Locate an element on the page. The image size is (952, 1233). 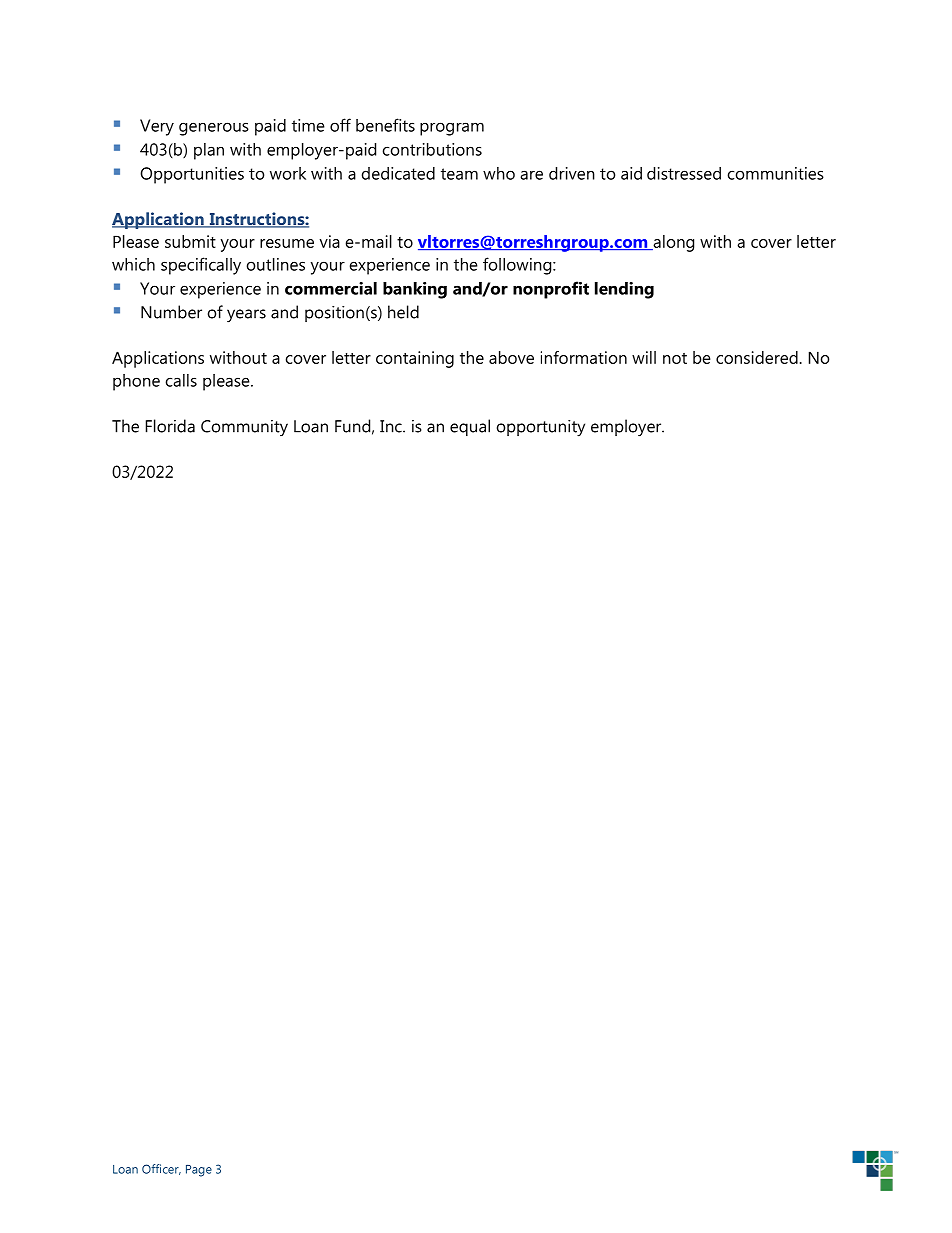
Inc is located at coordinates (392, 426).
